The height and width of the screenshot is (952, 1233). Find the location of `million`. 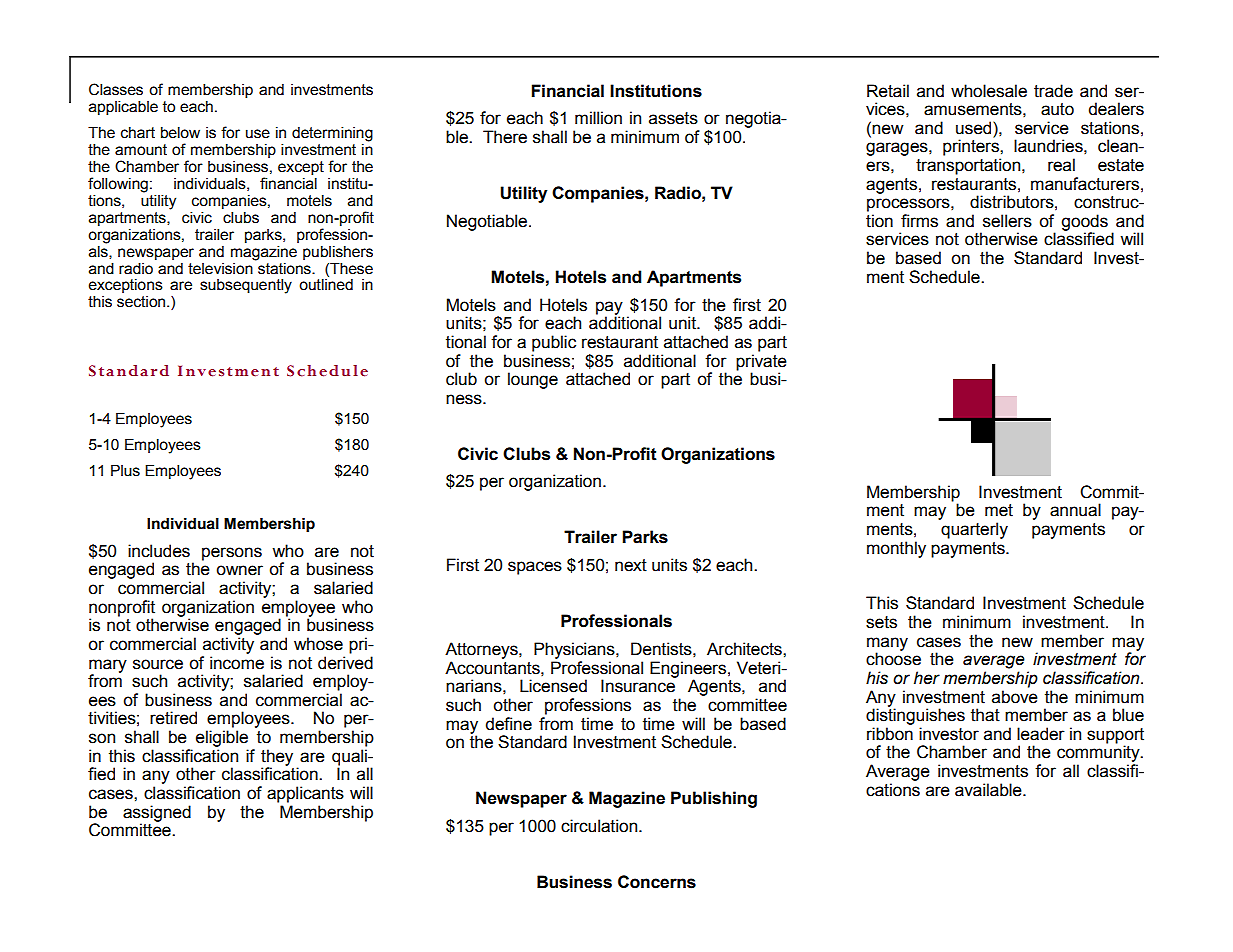

million is located at coordinates (598, 118).
